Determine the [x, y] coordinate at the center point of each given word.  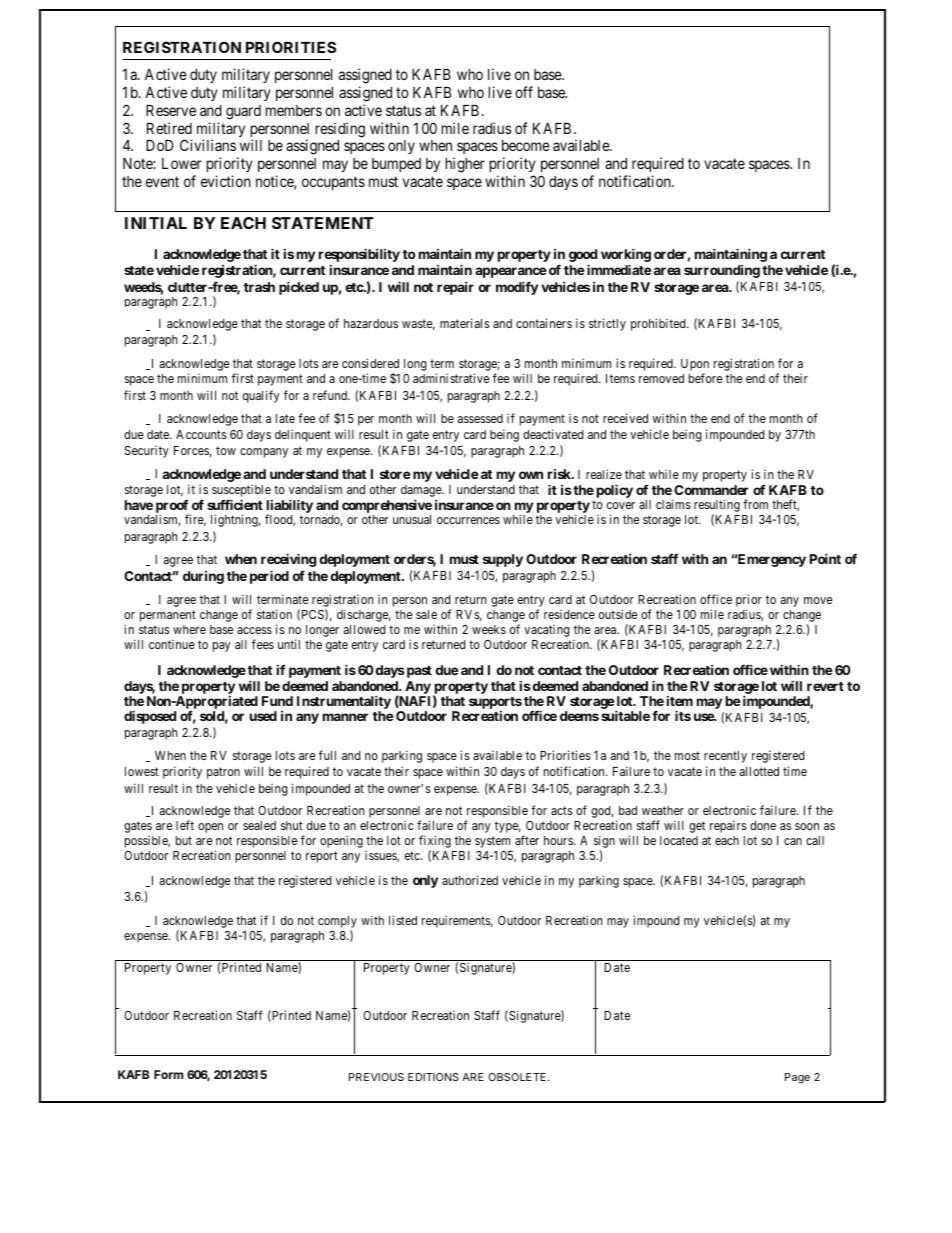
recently [725, 757]
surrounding [722, 271]
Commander [711, 490]
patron [223, 773]
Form [168, 1074]
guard [243, 112]
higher [465, 165]
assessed [480, 418]
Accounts [201, 434]
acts [562, 810]
